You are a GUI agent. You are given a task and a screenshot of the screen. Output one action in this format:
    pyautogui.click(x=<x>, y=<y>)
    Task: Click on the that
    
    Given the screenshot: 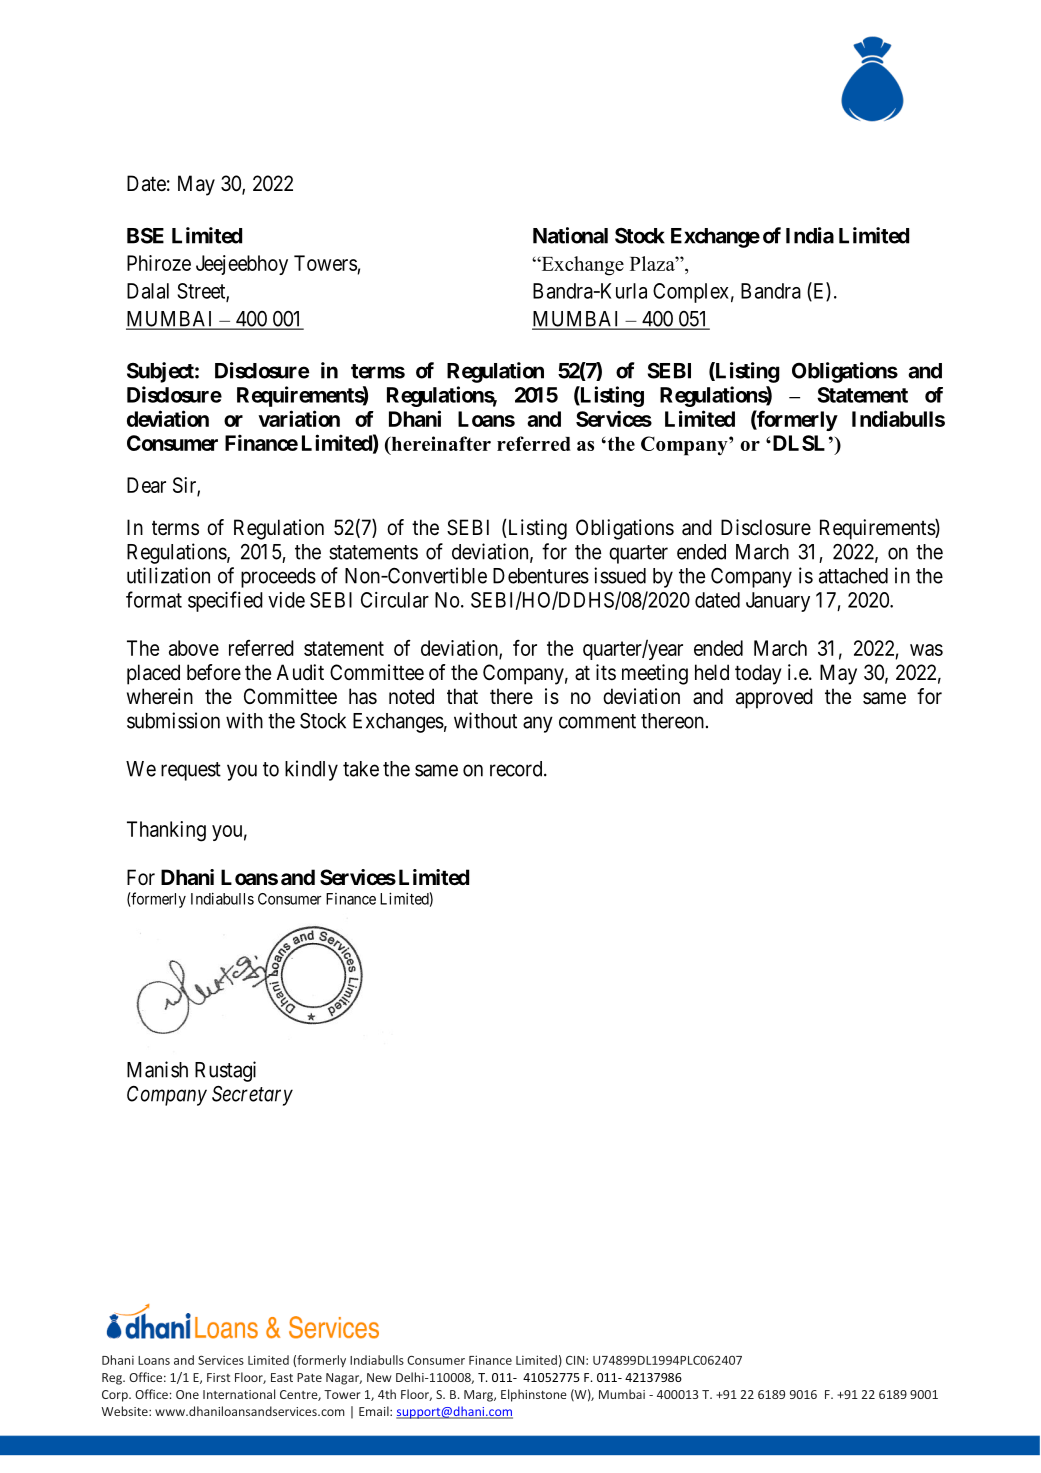 What is the action you would take?
    pyautogui.click(x=462, y=696)
